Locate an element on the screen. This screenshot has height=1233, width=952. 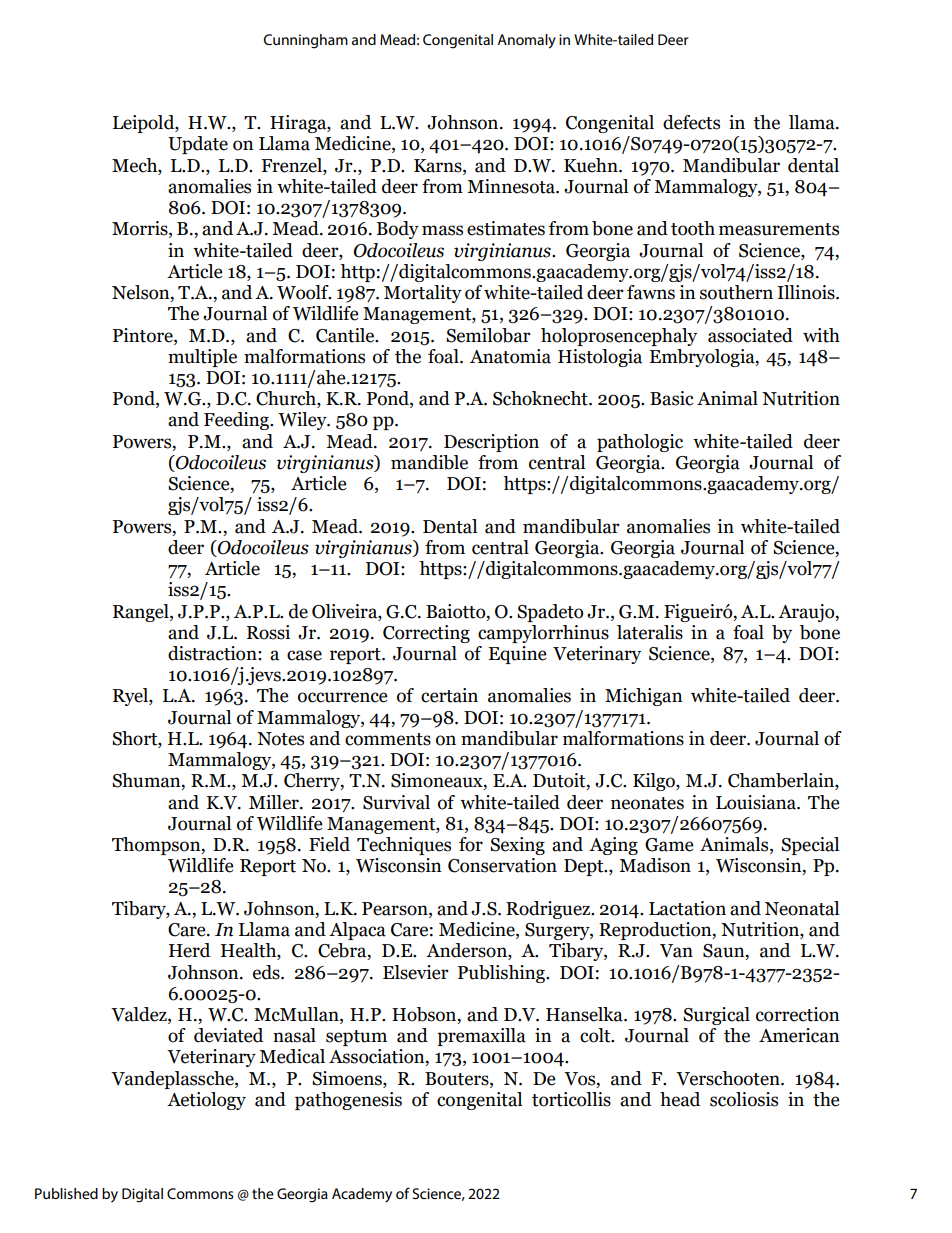
Correcting is located at coordinates (426, 634).
